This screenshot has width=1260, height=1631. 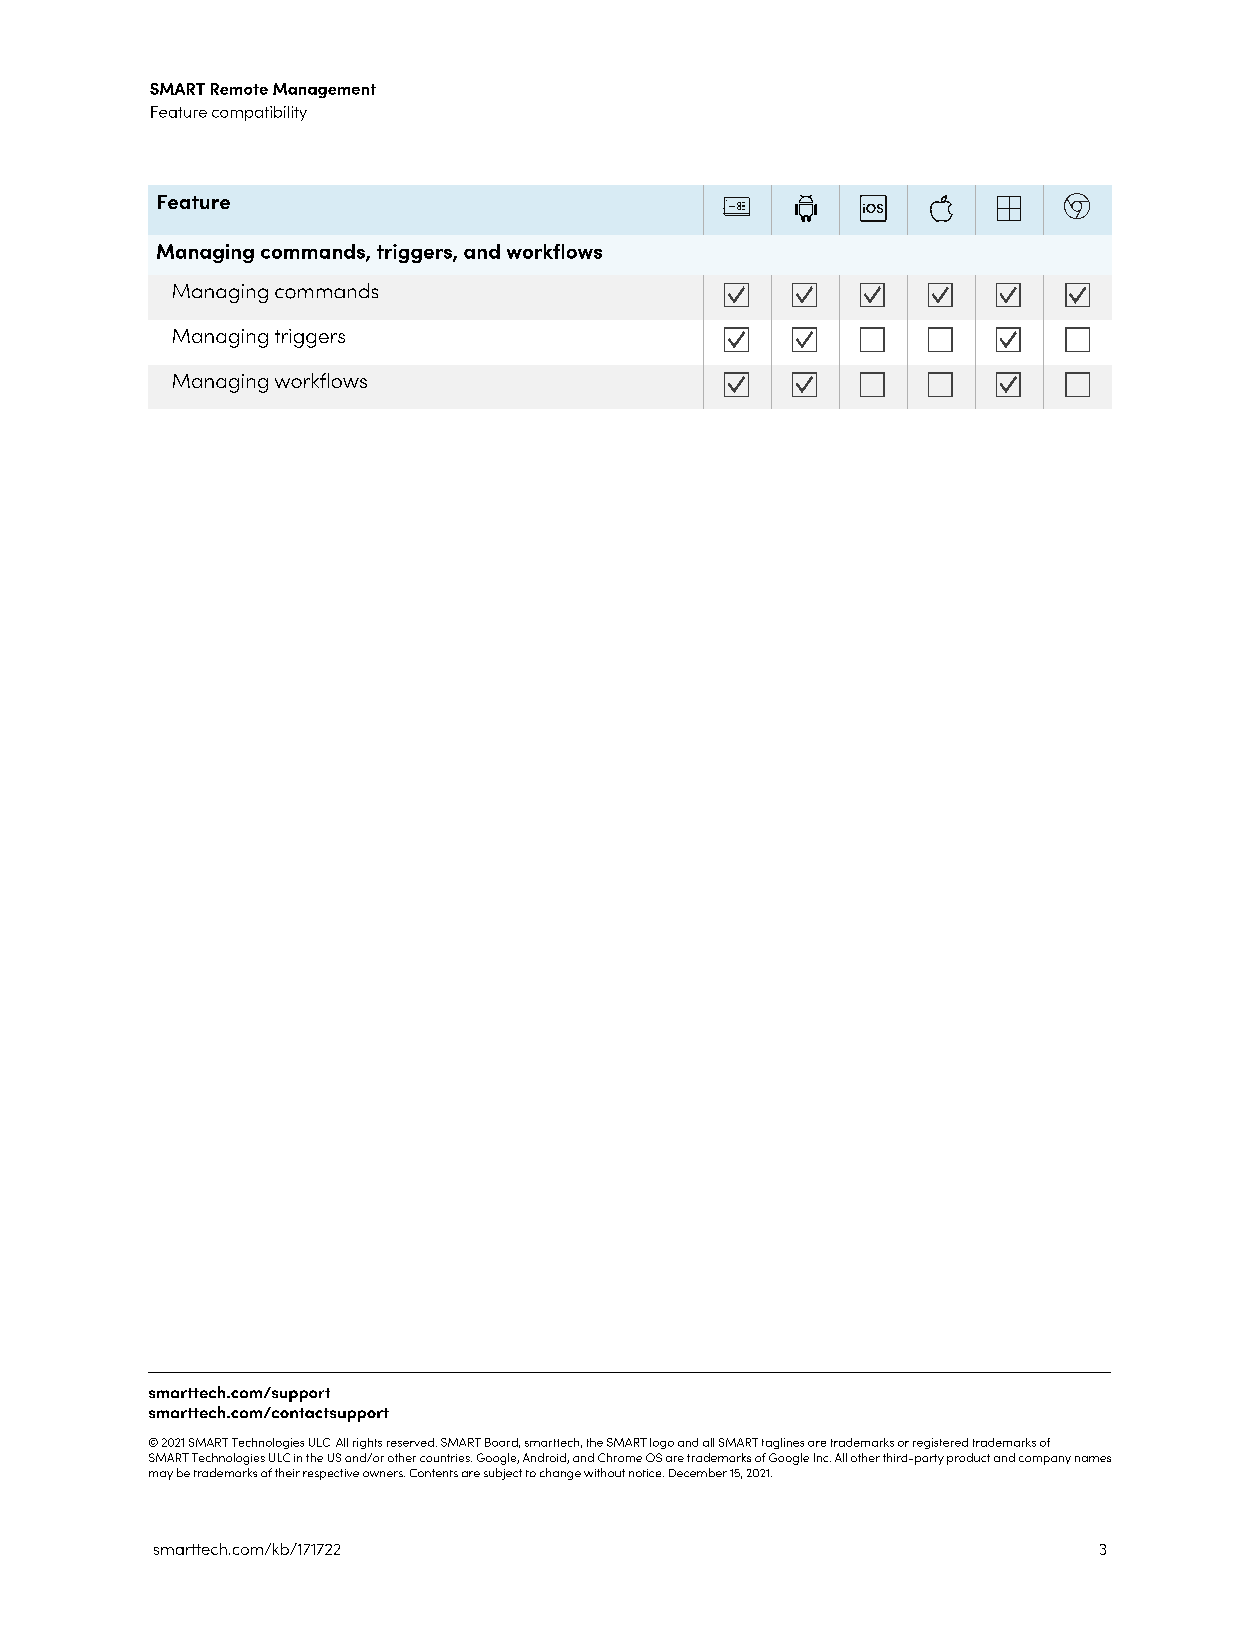 I want to click on Remote, so click(x=239, y=89).
